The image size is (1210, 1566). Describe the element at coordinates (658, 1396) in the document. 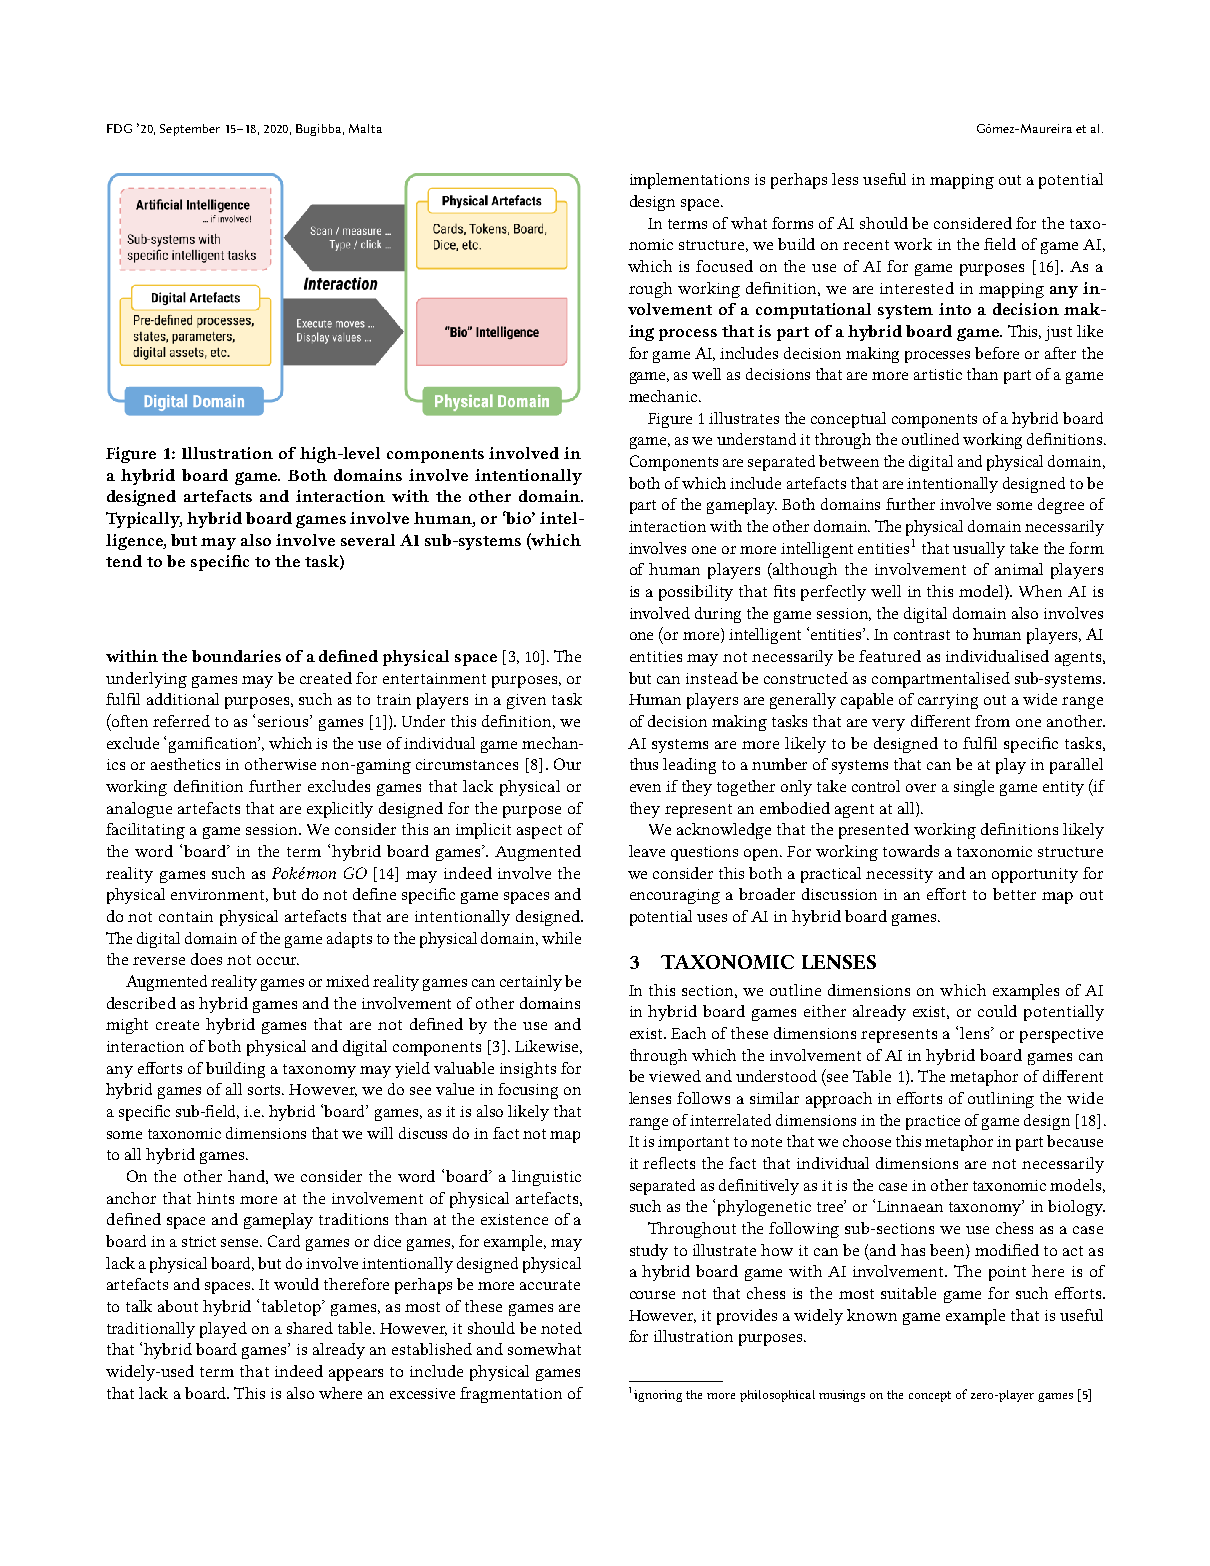

I see `ignoring` at that location.
